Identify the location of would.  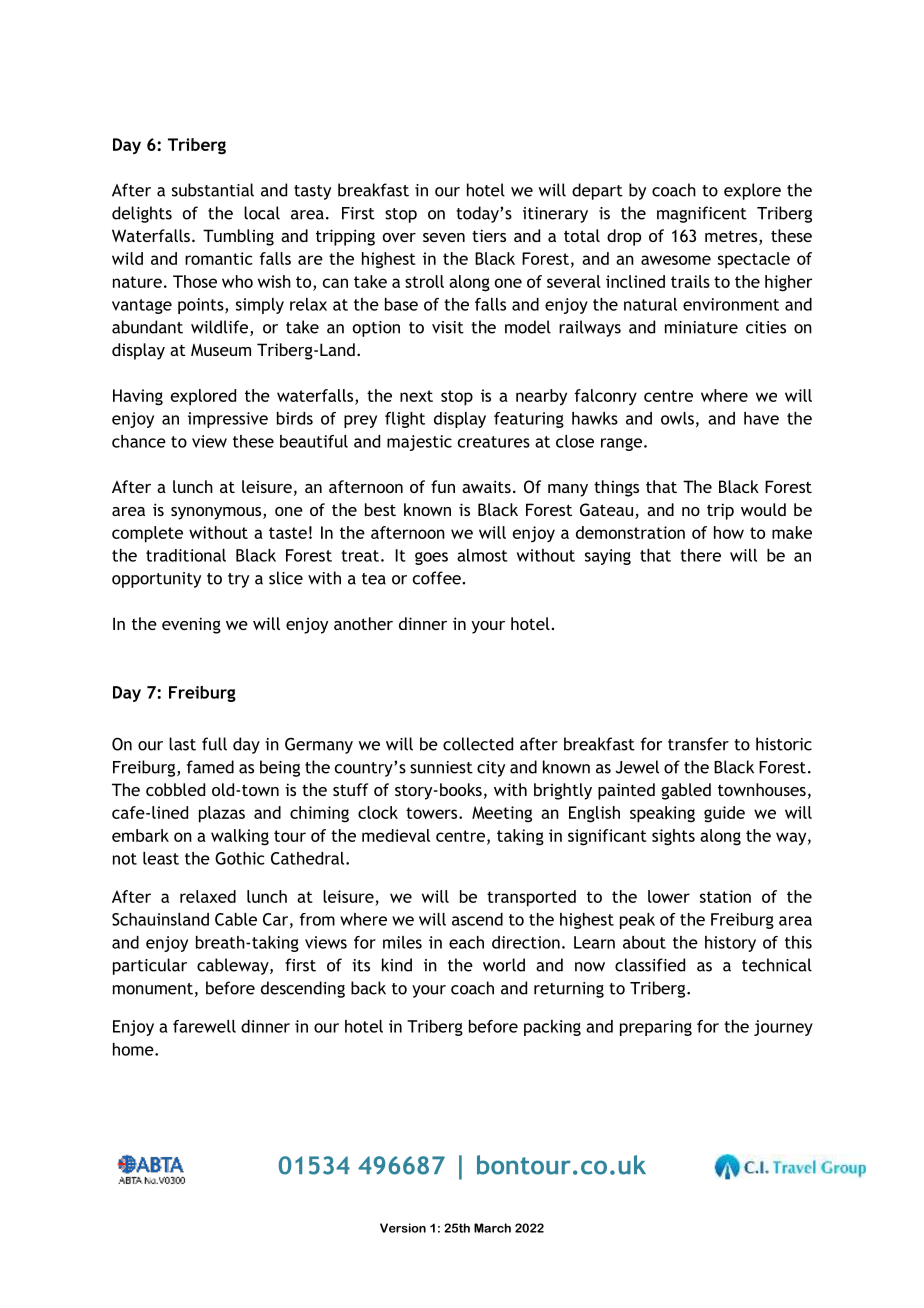
(763, 509).
